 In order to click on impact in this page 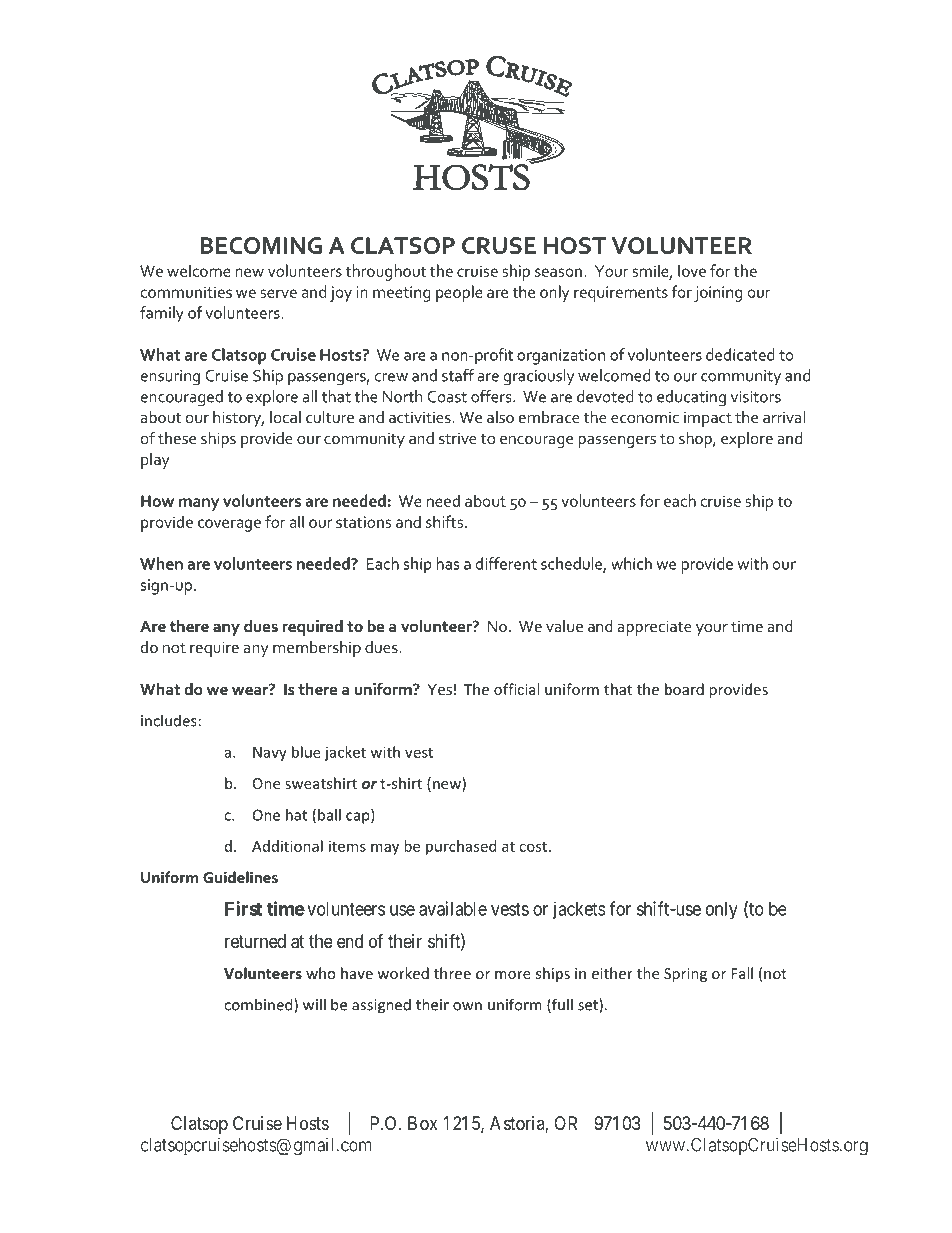, I will do `click(708, 419)`.
